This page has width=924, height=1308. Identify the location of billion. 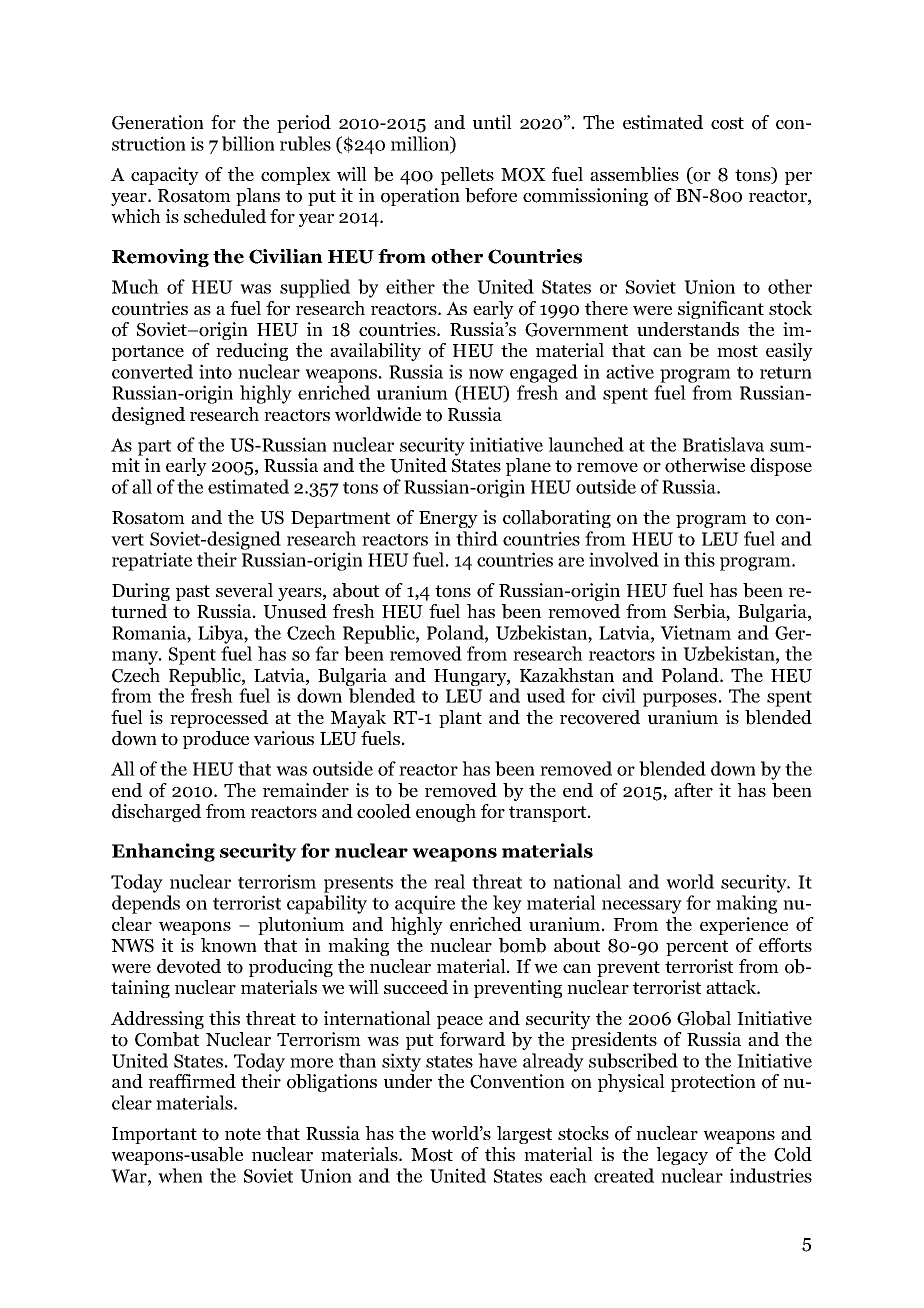
(248, 143).
